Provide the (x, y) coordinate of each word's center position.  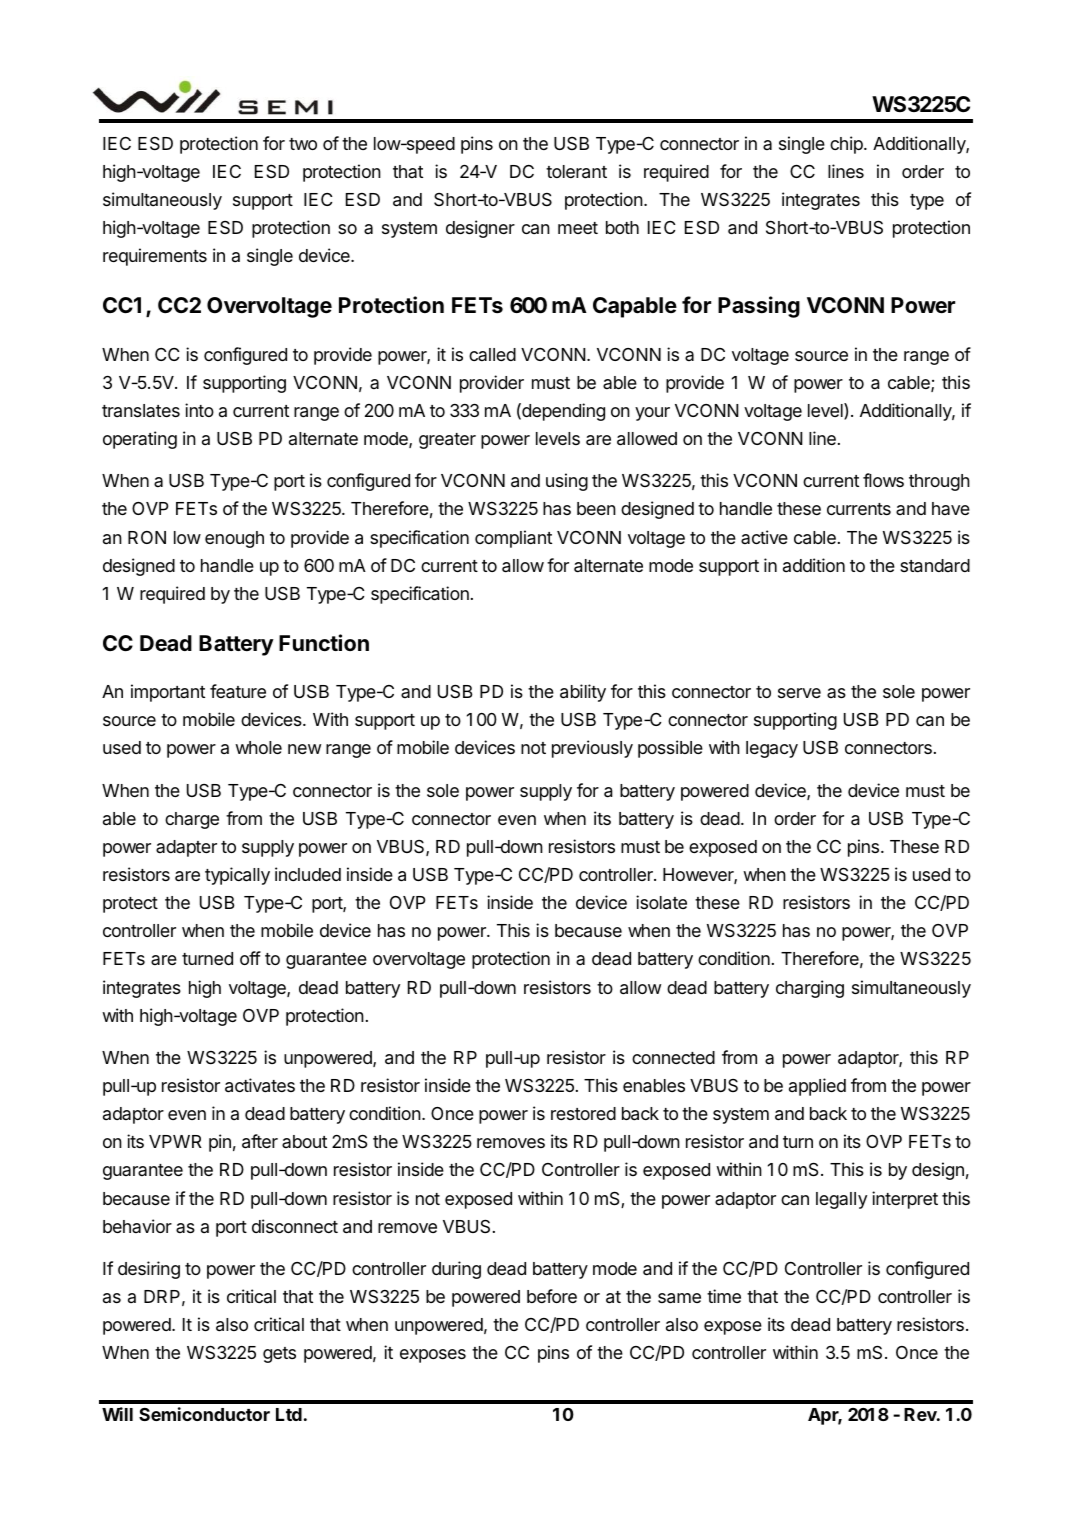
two (303, 144)
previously (592, 749)
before (552, 1296)
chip (847, 145)
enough (234, 539)
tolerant (576, 172)
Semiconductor (204, 1414)
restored (583, 1113)
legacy (772, 749)
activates (260, 1085)
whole (258, 747)
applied (817, 1087)
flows (883, 480)
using (567, 482)
